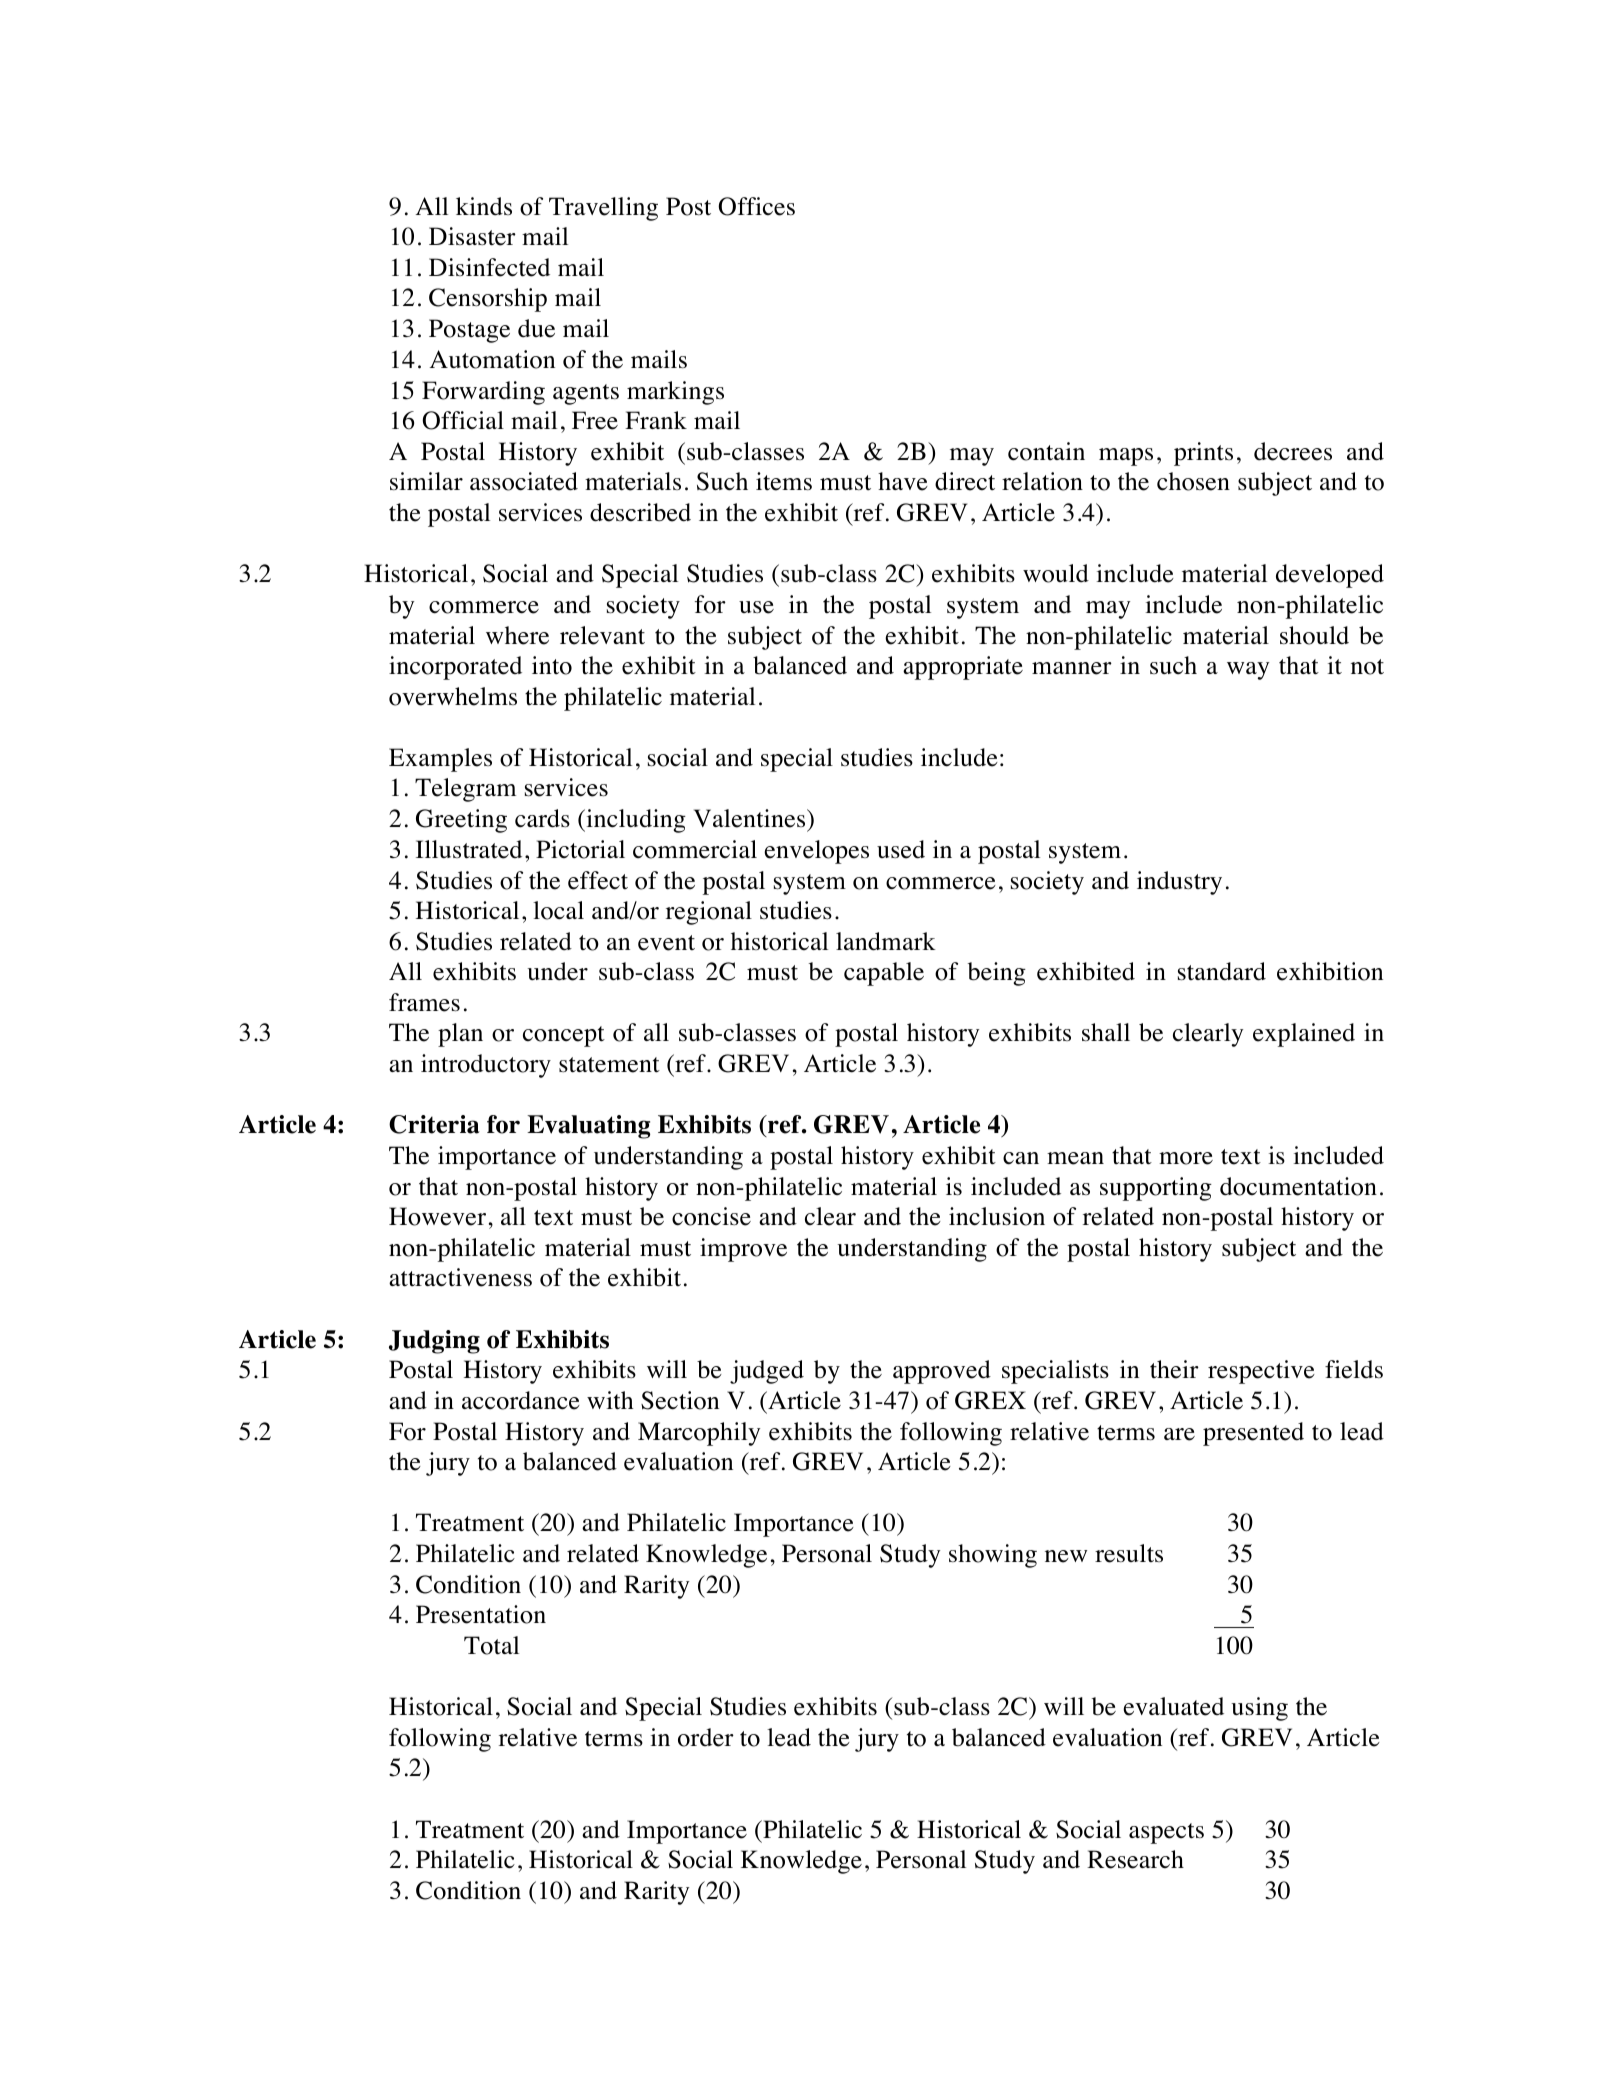  What do you see at coordinates (489, 267) in the page?
I see `Disinfected` at bounding box center [489, 267].
